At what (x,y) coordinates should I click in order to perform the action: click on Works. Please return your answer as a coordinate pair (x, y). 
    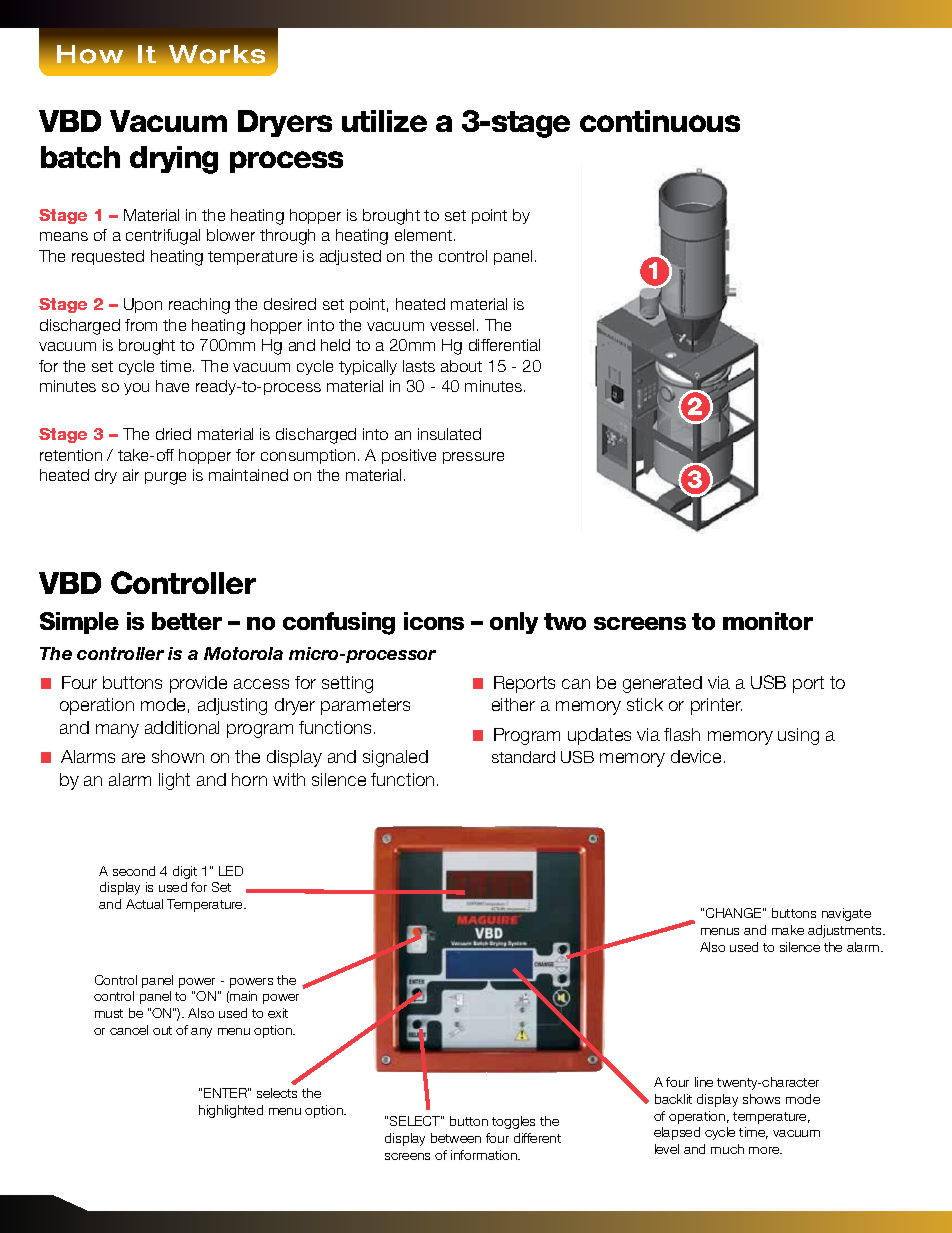
    Looking at the image, I should click on (217, 54).
